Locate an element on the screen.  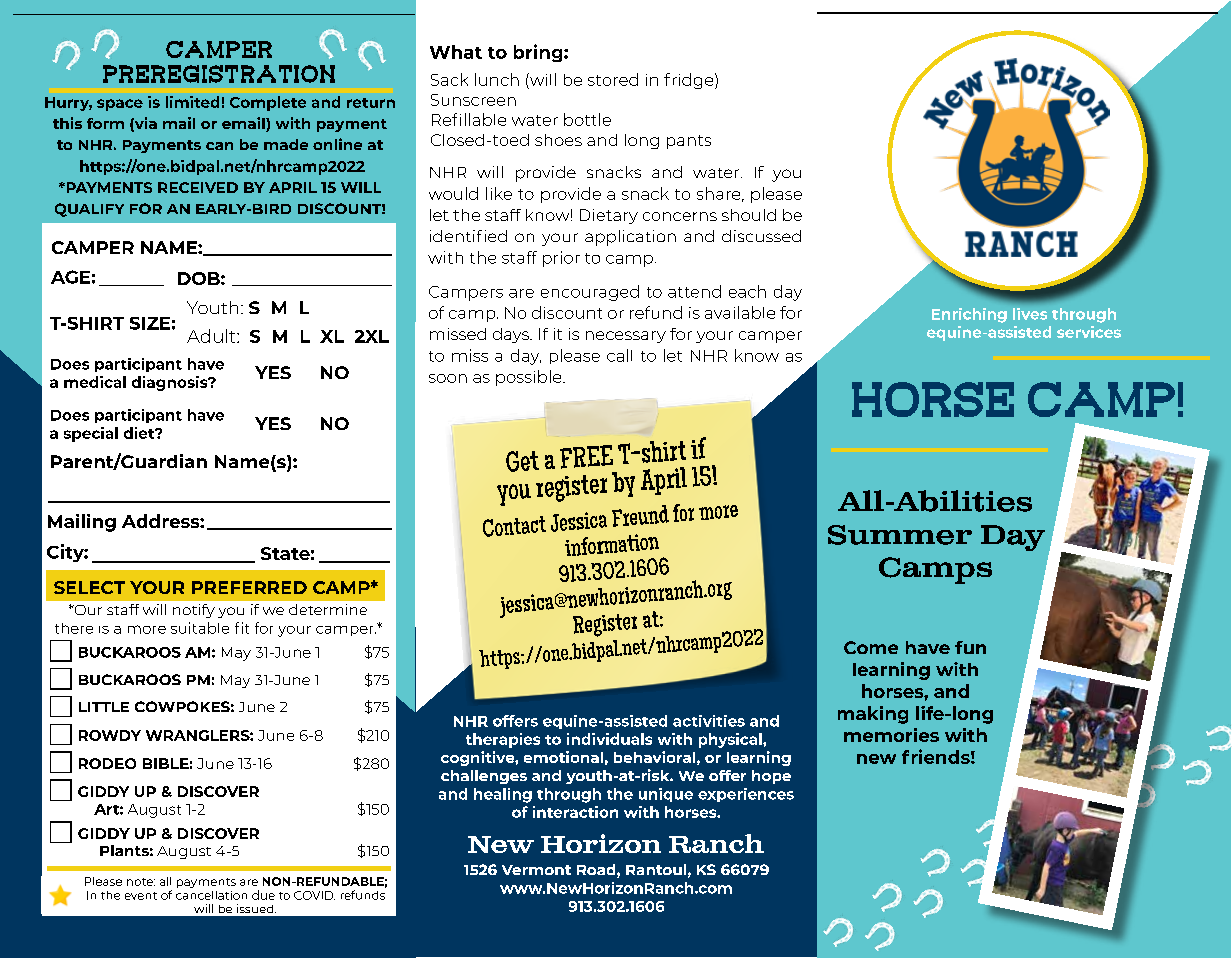
Come is located at coordinates (871, 647).
